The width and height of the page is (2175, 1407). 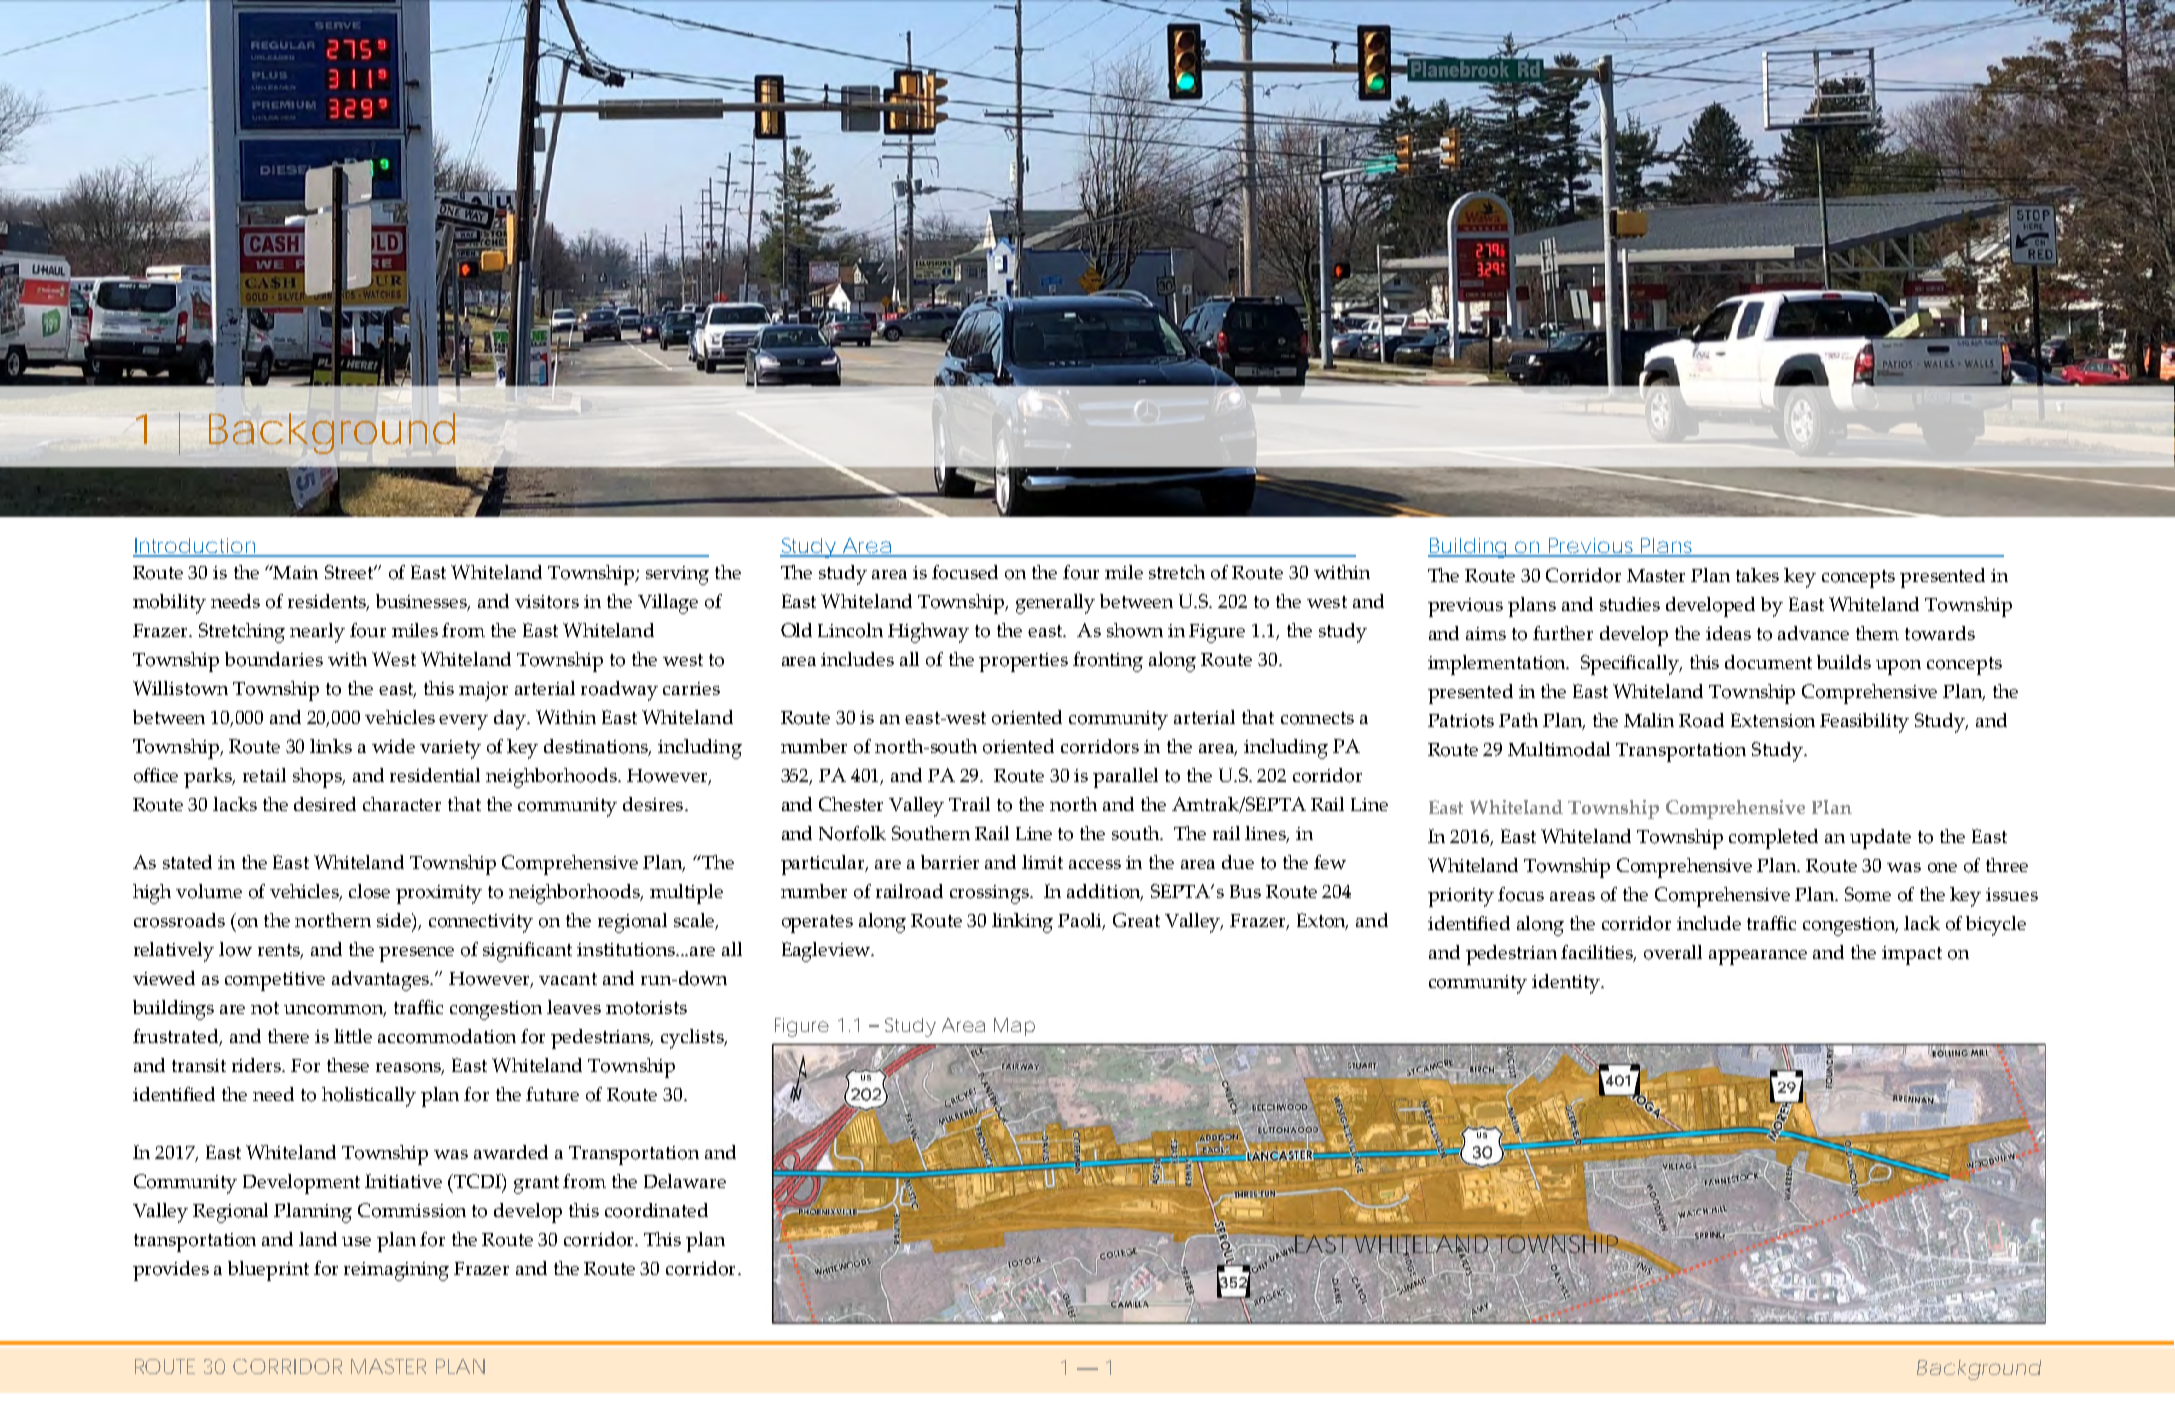 What do you see at coordinates (1055, 604) in the page?
I see `generally` at bounding box center [1055, 604].
